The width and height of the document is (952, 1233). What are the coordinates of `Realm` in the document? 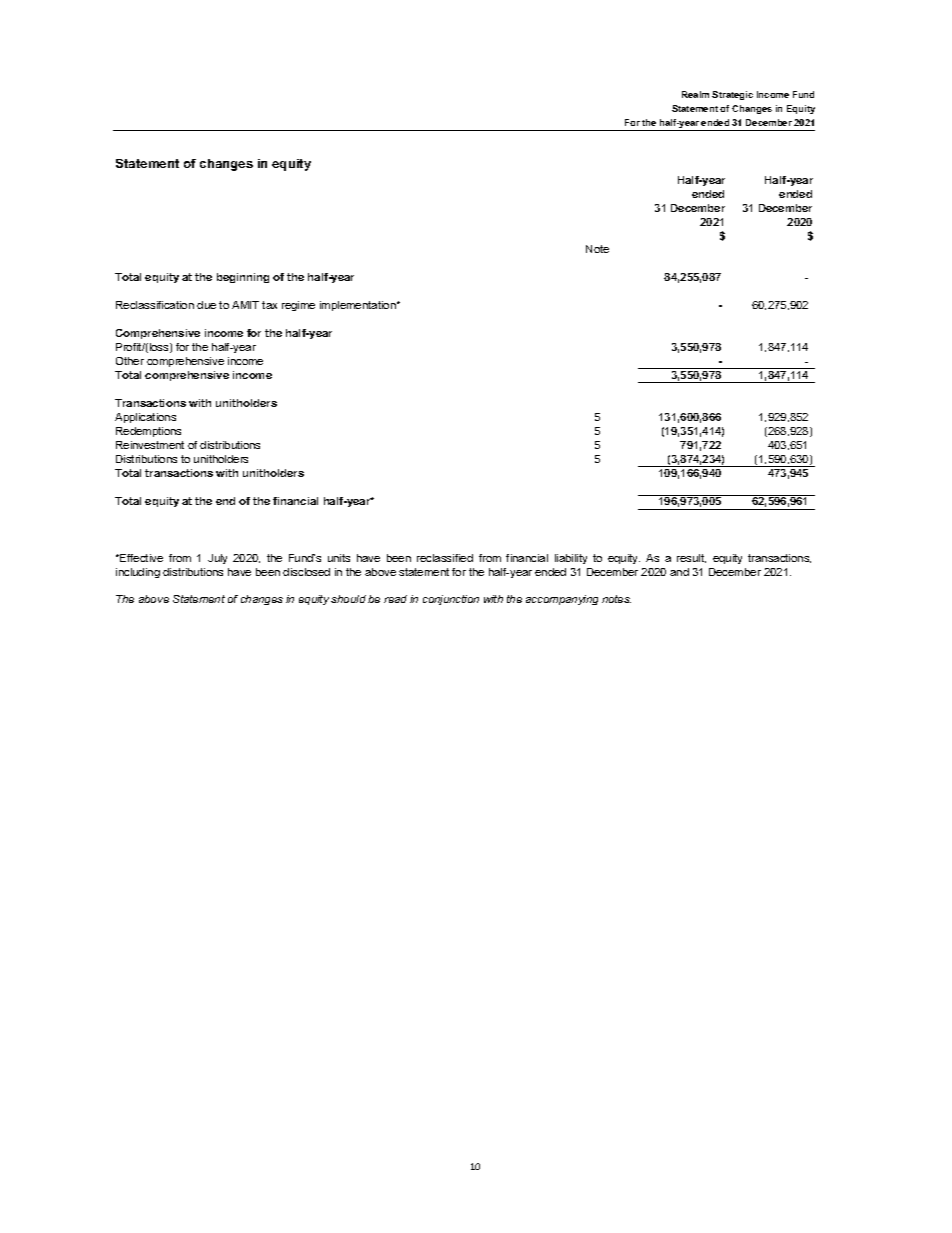 It's located at (695, 94).
